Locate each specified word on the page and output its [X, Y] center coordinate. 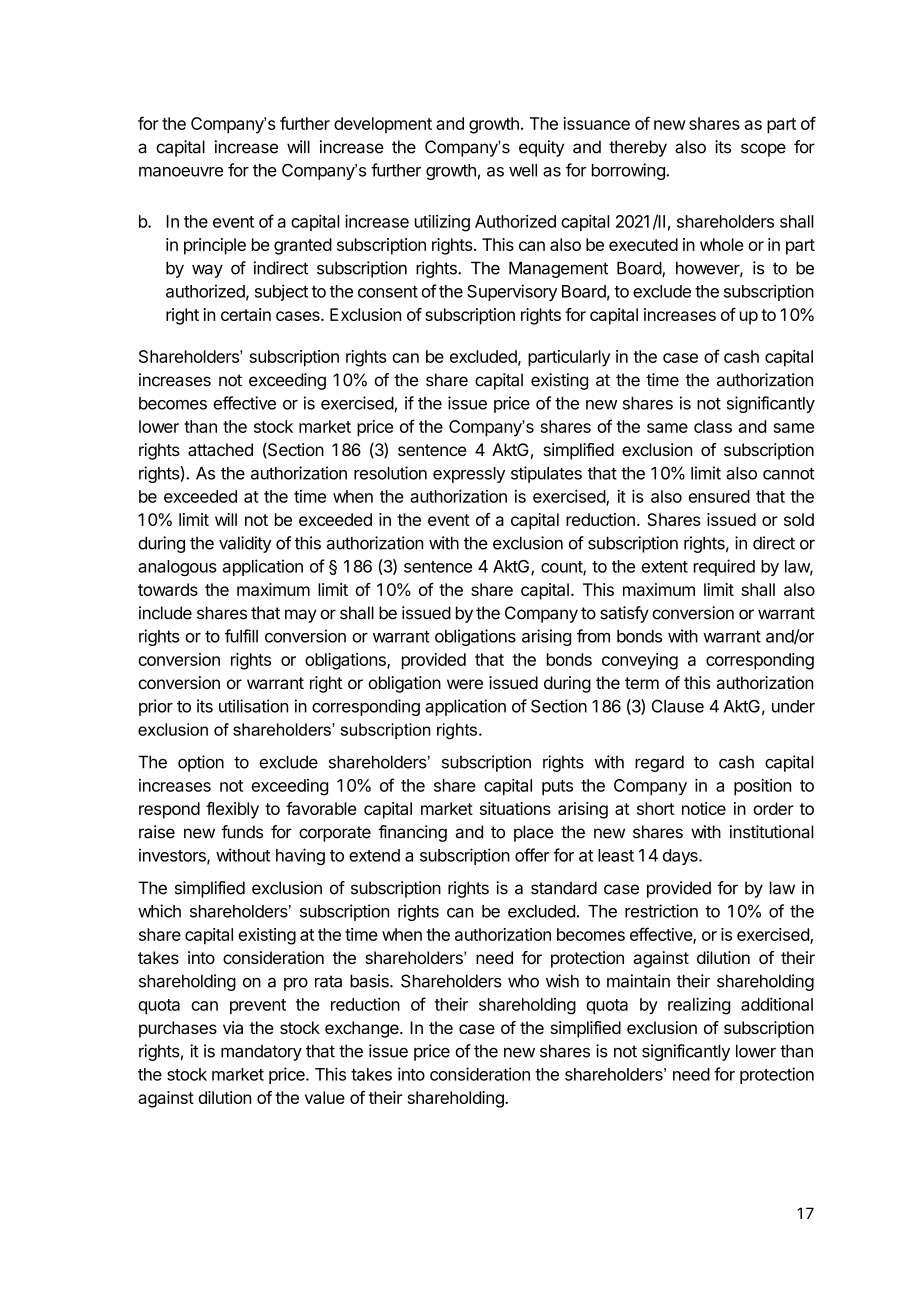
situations [515, 808]
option [201, 763]
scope [763, 150]
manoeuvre [181, 172]
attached [220, 449]
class [713, 426]
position [762, 787]
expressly [469, 475]
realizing [699, 1006]
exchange [363, 1029]
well [523, 170]
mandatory [261, 1053]
